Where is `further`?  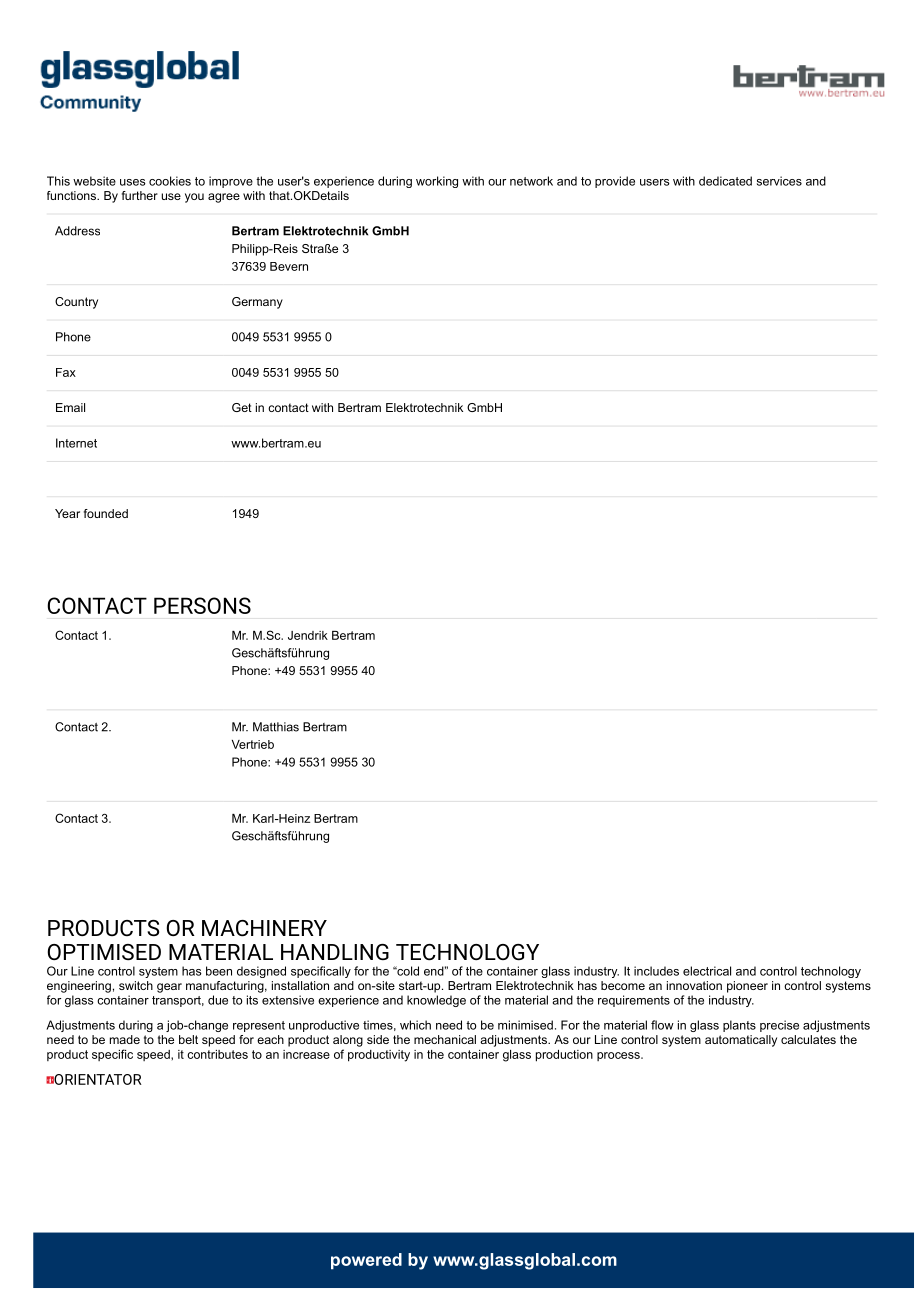 further is located at coordinates (140, 195).
